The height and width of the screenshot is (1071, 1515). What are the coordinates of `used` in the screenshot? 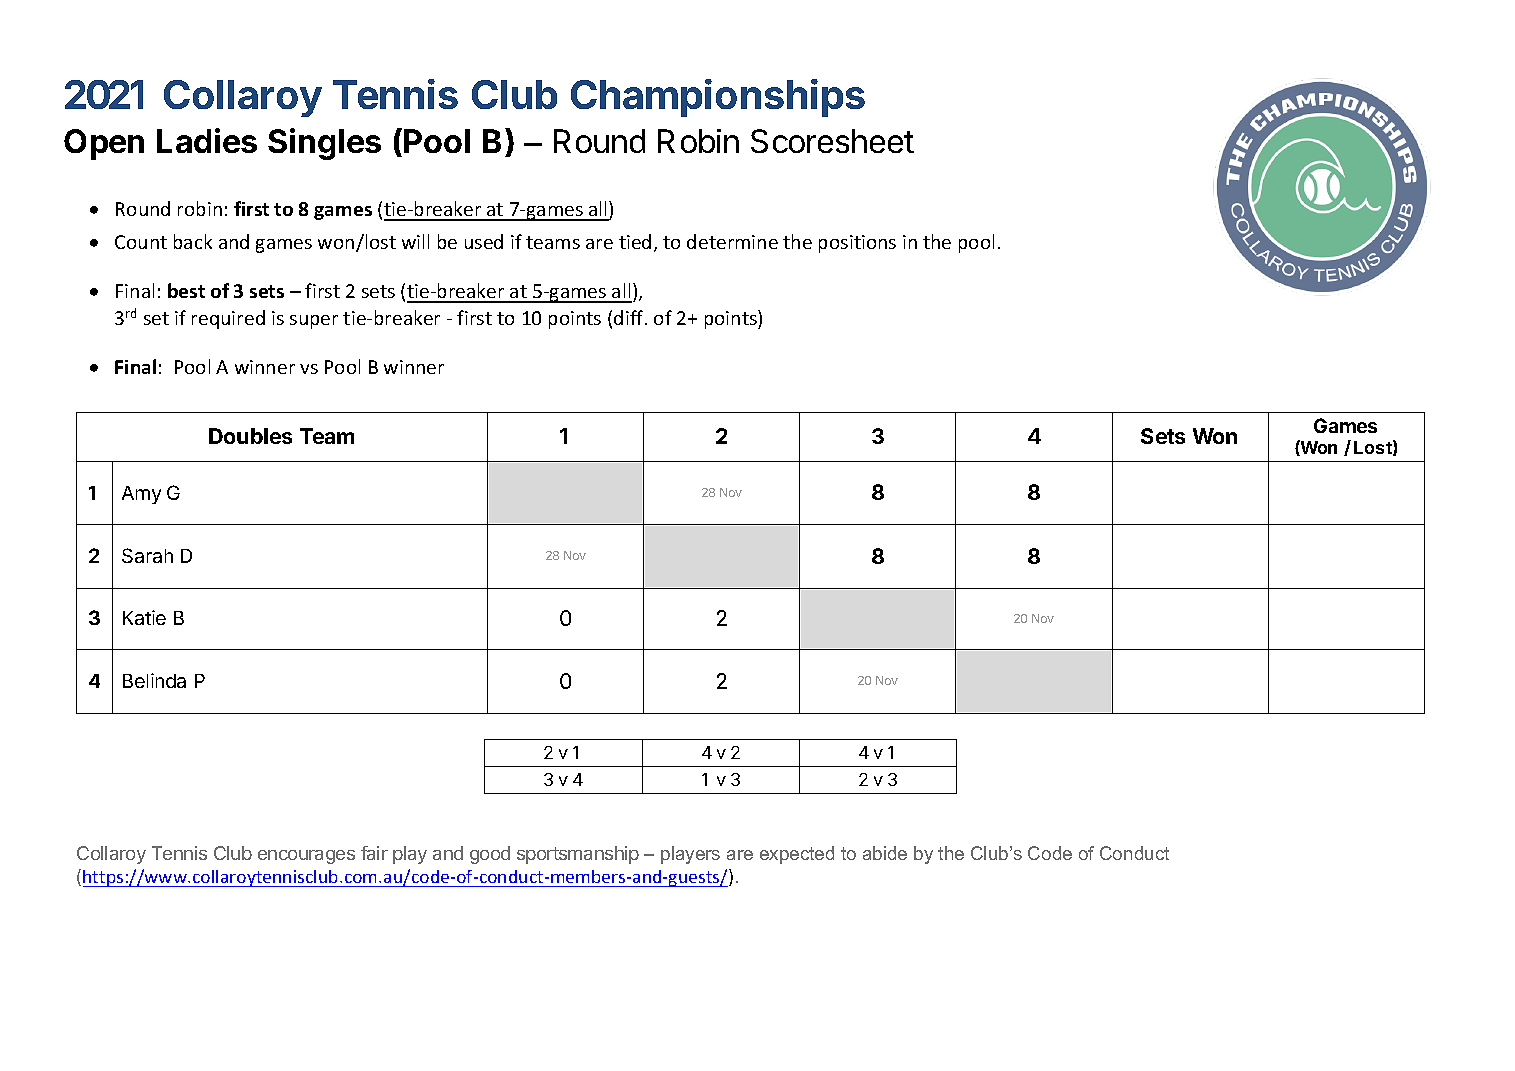 It's located at (484, 241).
